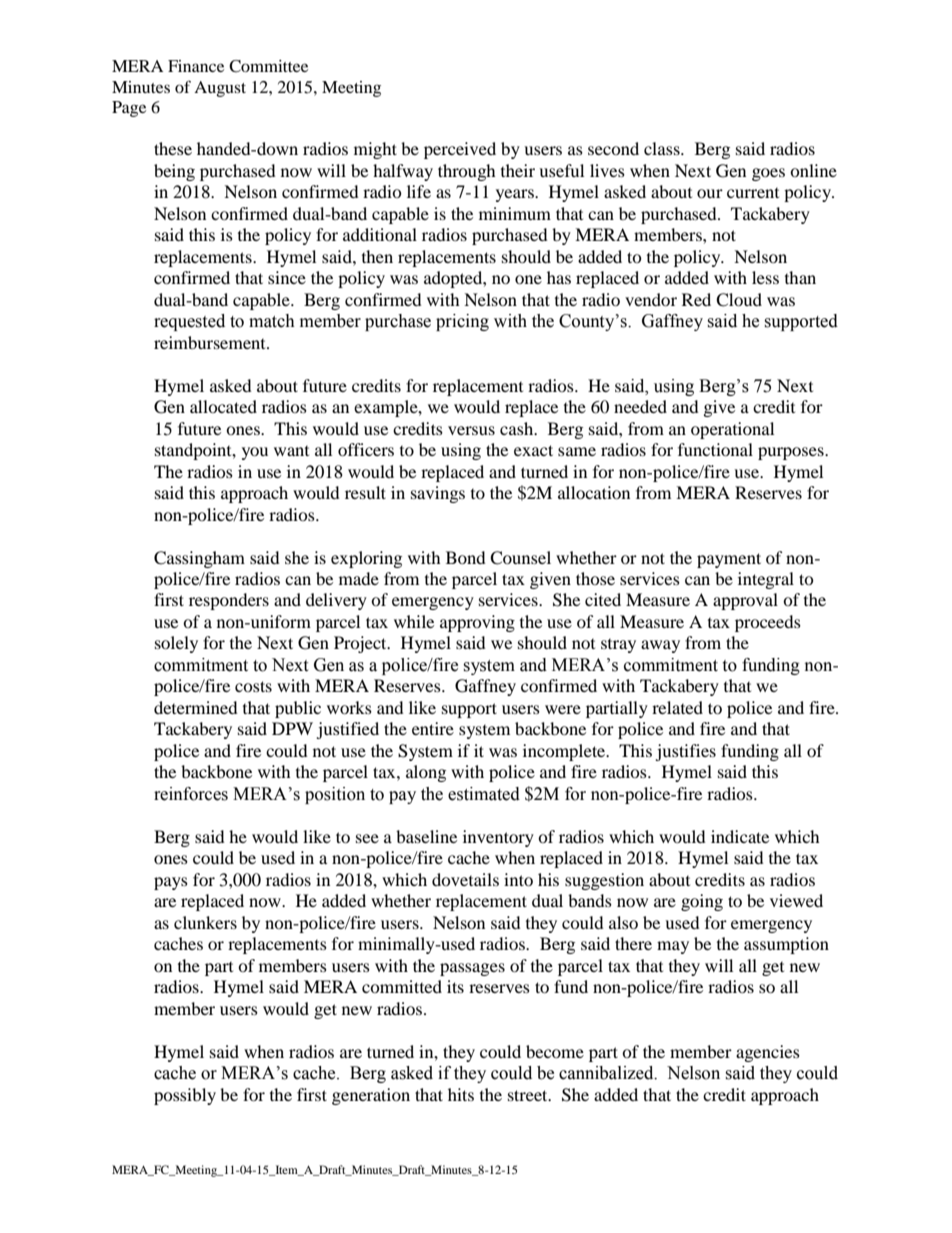  I want to click on responders, so click(229, 601).
